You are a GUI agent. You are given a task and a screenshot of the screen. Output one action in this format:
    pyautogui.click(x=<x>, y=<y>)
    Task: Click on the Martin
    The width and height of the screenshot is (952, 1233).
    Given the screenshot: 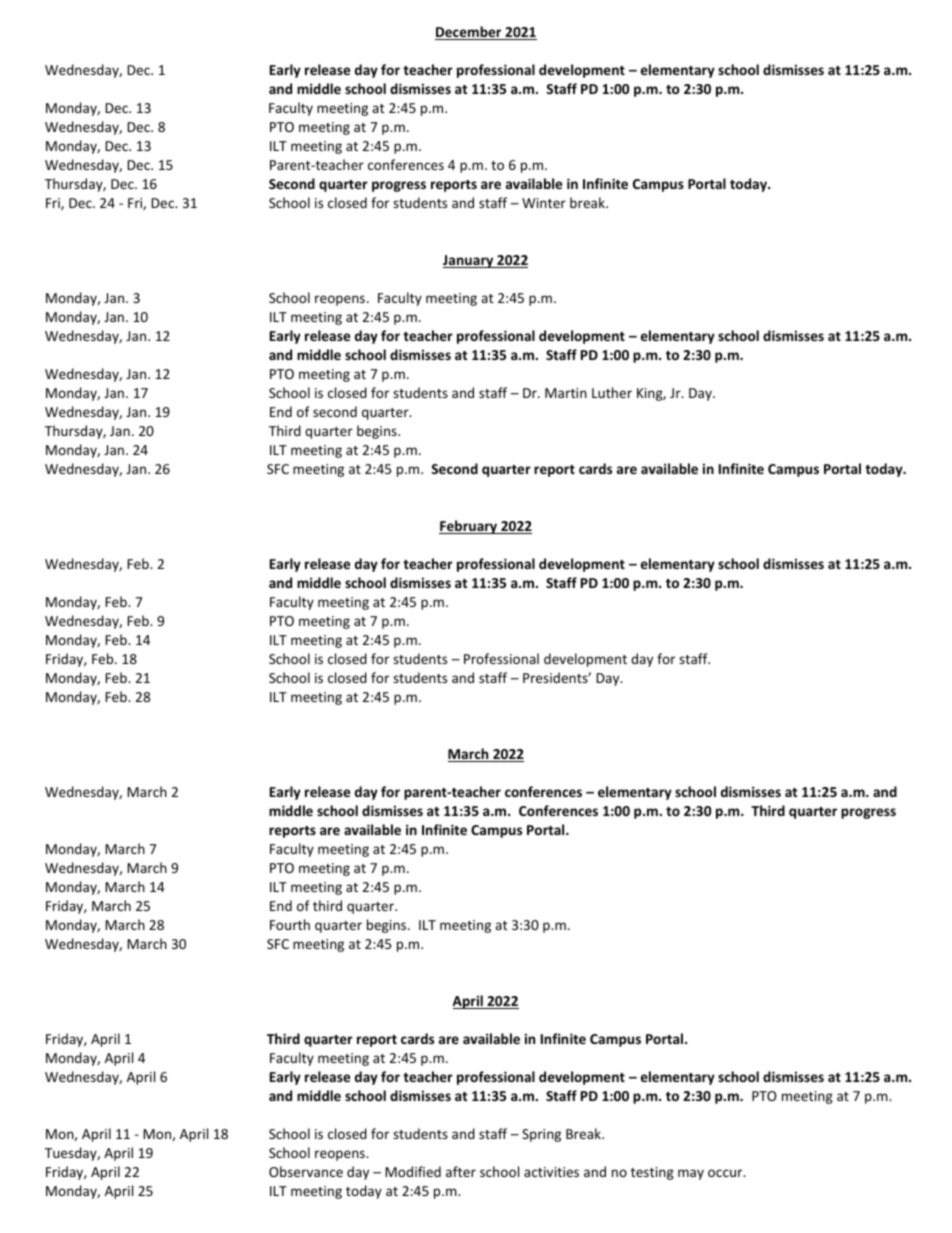 What is the action you would take?
    pyautogui.click(x=566, y=393)
